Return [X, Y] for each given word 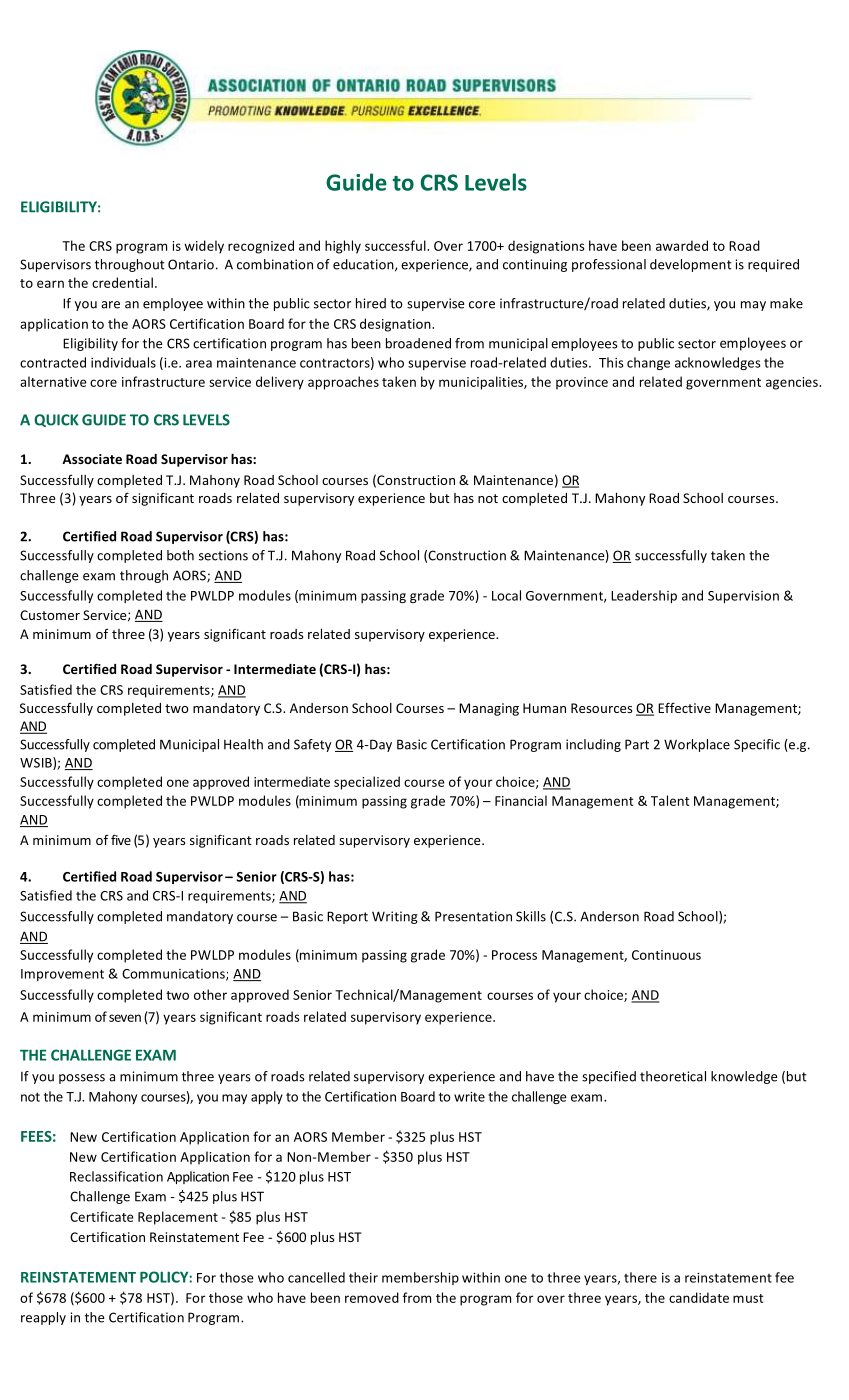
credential [122, 282]
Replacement [178, 1218]
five [121, 839]
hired [371, 303]
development [691, 265]
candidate [699, 1297]
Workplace [697, 745]
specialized [367, 783]
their [363, 1277]
